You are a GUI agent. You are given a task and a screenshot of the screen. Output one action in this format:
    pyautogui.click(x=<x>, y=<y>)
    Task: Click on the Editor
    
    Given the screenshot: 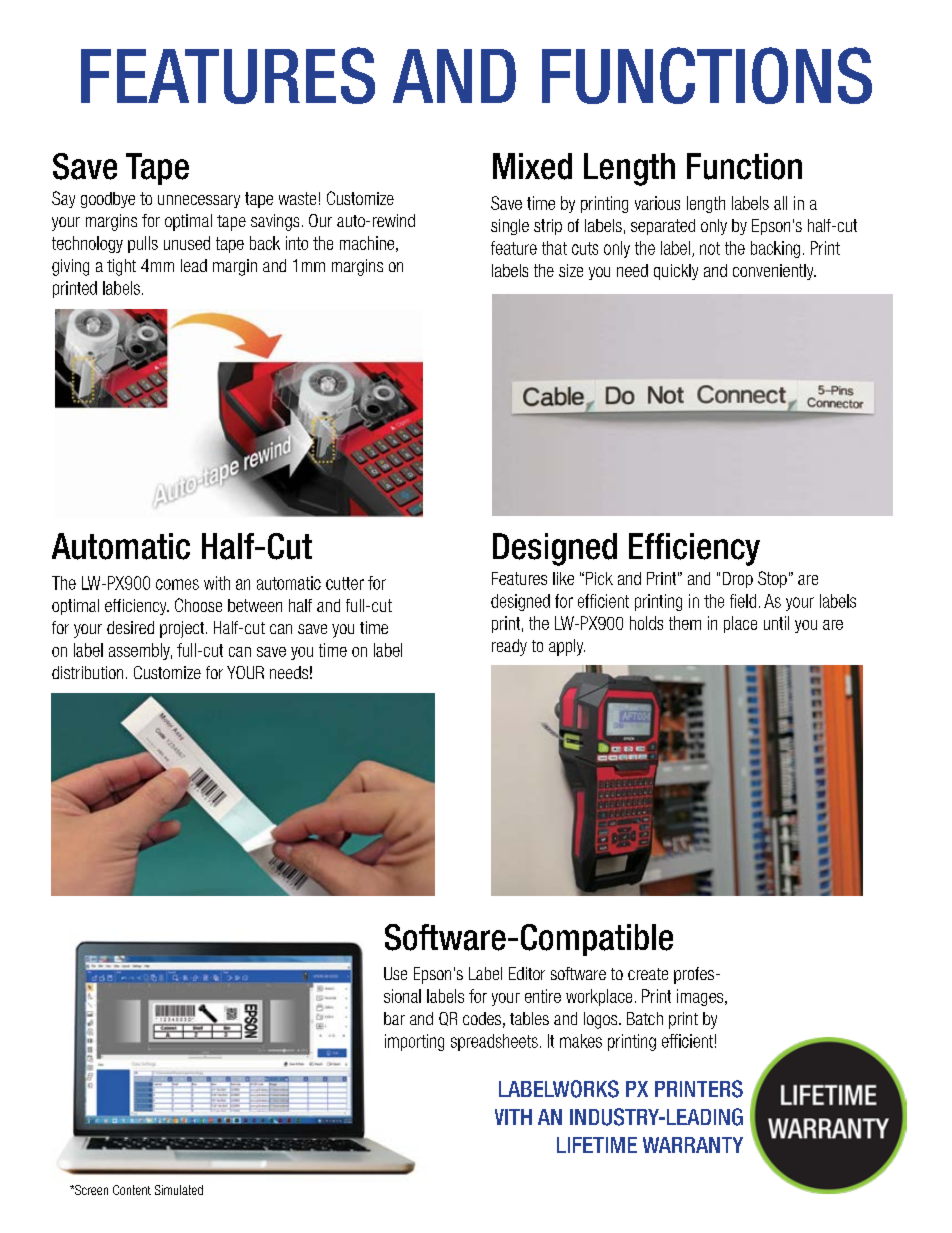 What is the action you would take?
    pyautogui.click(x=527, y=973)
